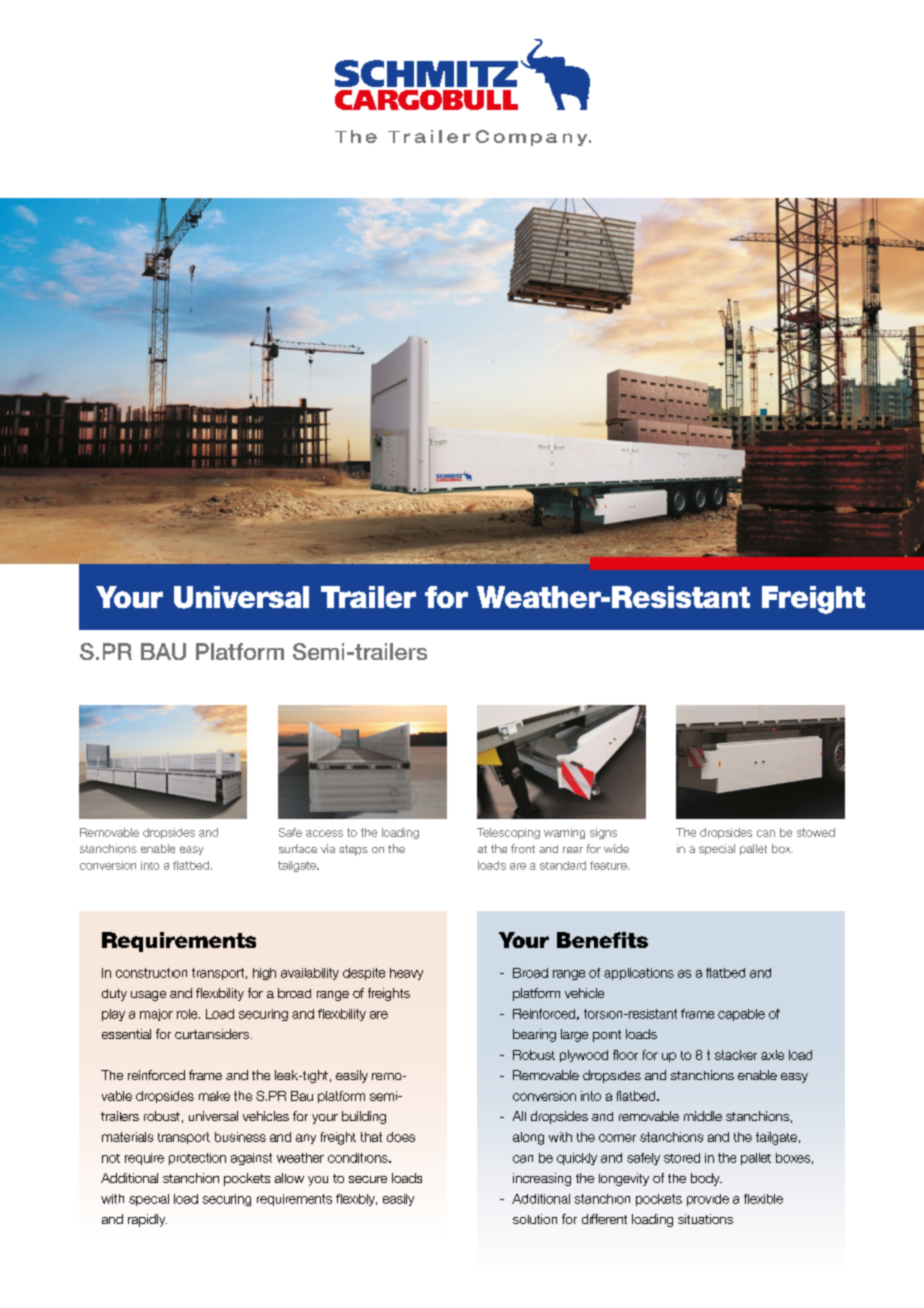  Describe the element at coordinates (741, 1015) in the page. I see `capable` at that location.
